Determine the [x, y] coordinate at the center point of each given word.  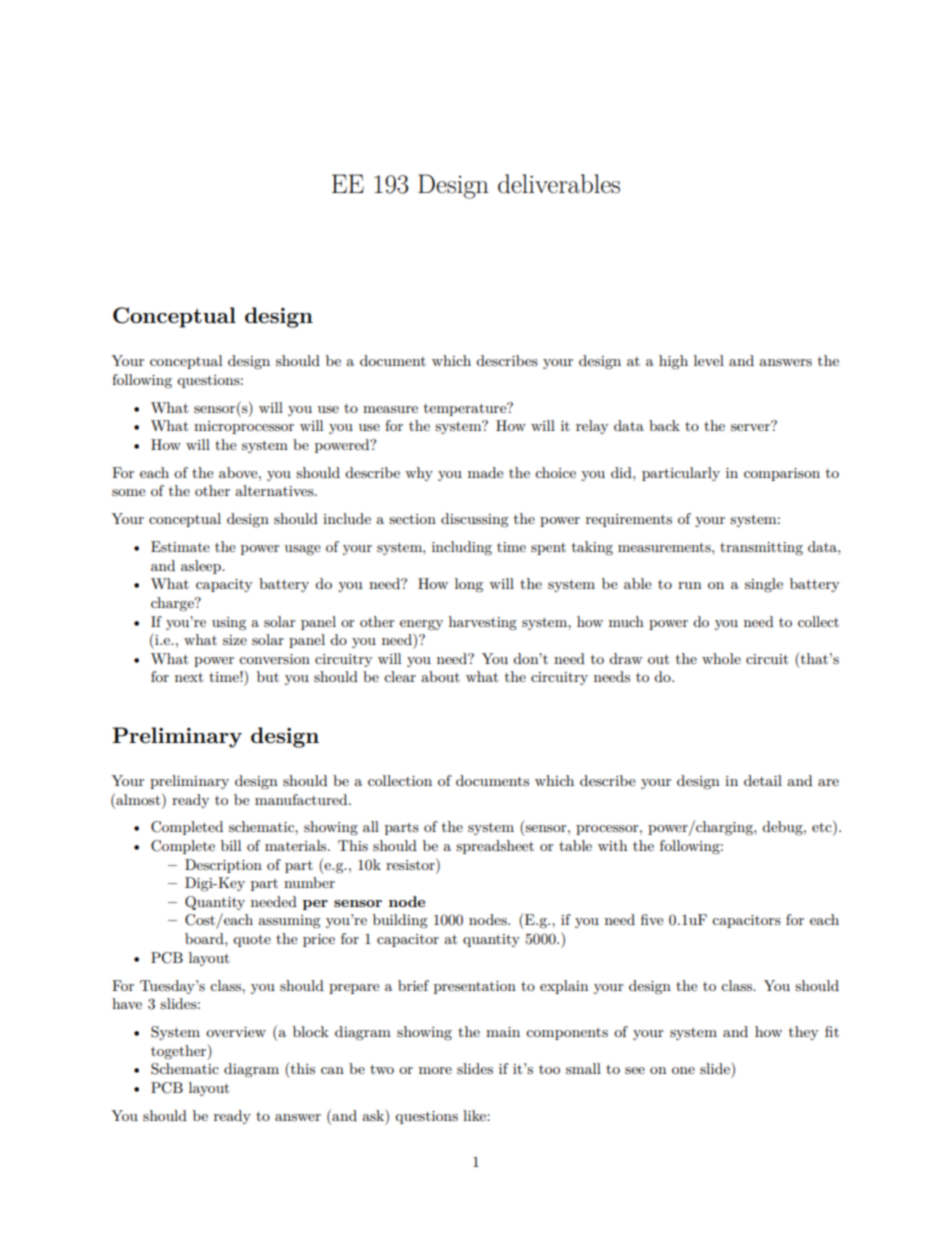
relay [592, 427]
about [440, 676]
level [709, 360]
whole [721, 658]
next [189, 677]
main [503, 1032]
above [239, 472]
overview [236, 1032]
